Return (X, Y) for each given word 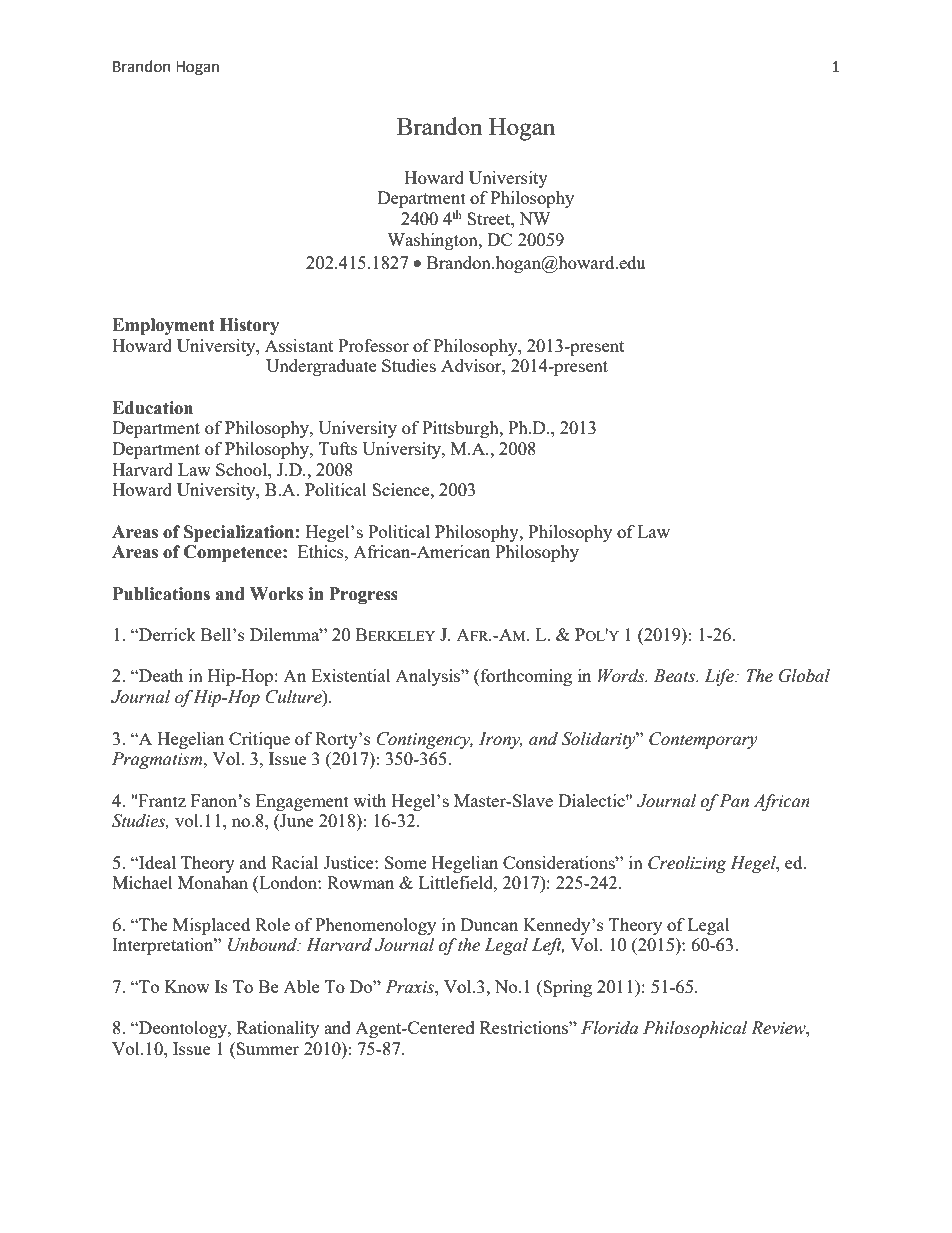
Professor (373, 345)
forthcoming (525, 677)
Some (405, 862)
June (296, 822)
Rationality (278, 1029)
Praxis (410, 987)
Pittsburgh (461, 429)
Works (276, 594)
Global (804, 676)
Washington (433, 241)
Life (720, 677)
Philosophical (695, 1029)
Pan (734, 801)
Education (152, 408)
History (249, 326)
